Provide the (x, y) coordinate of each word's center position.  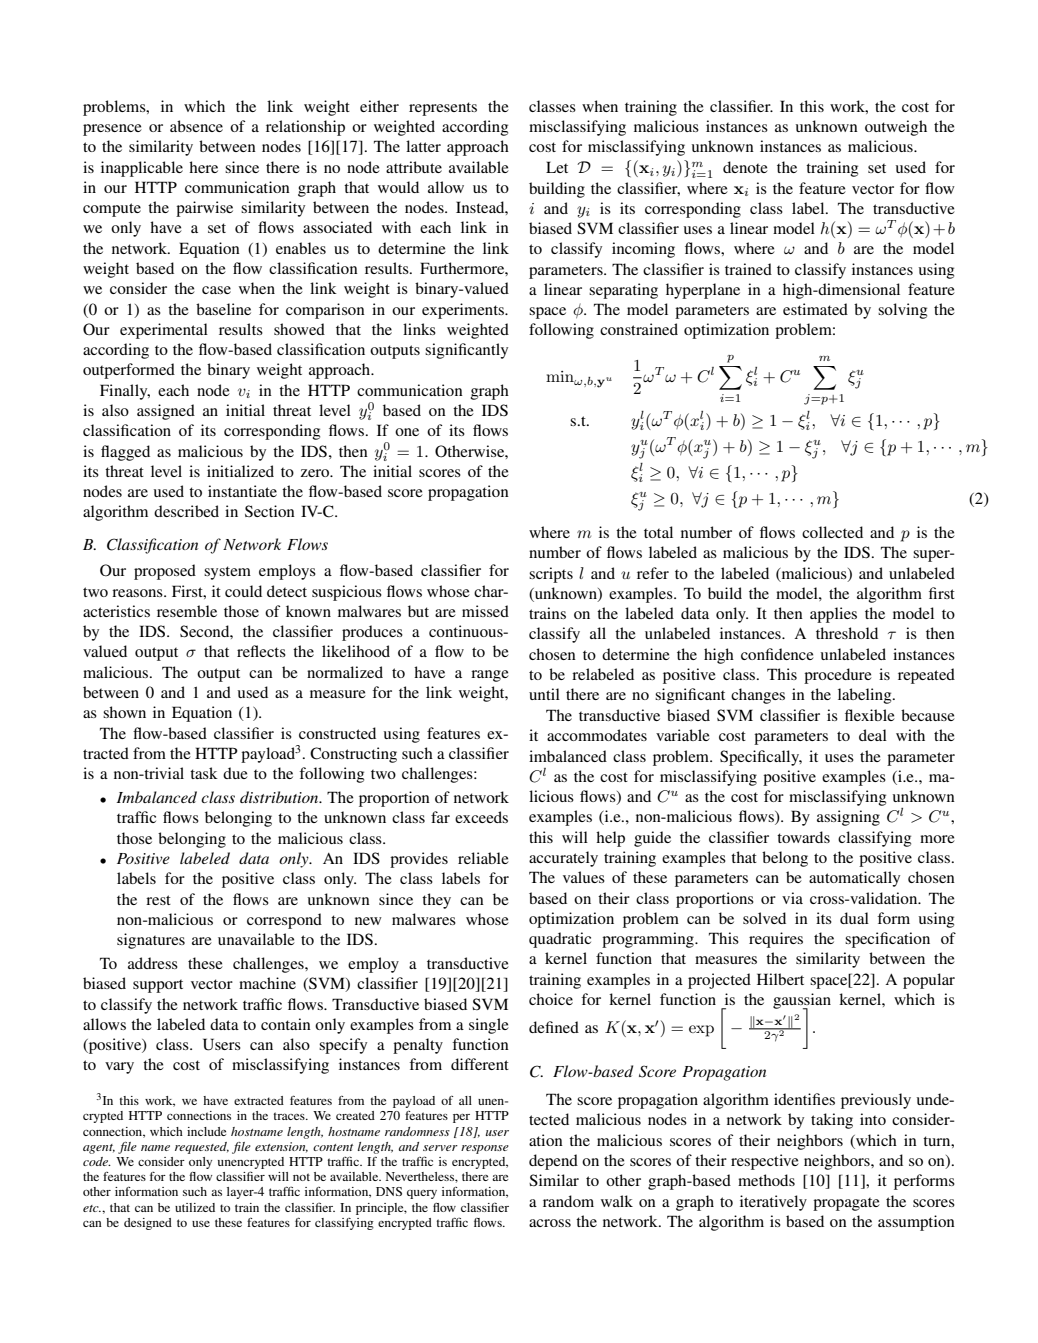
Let (557, 167)
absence (196, 126)
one (407, 432)
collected (832, 532)
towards (803, 837)
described (186, 511)
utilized (195, 1207)
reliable (483, 858)
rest (158, 900)
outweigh (896, 128)
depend (553, 1162)
